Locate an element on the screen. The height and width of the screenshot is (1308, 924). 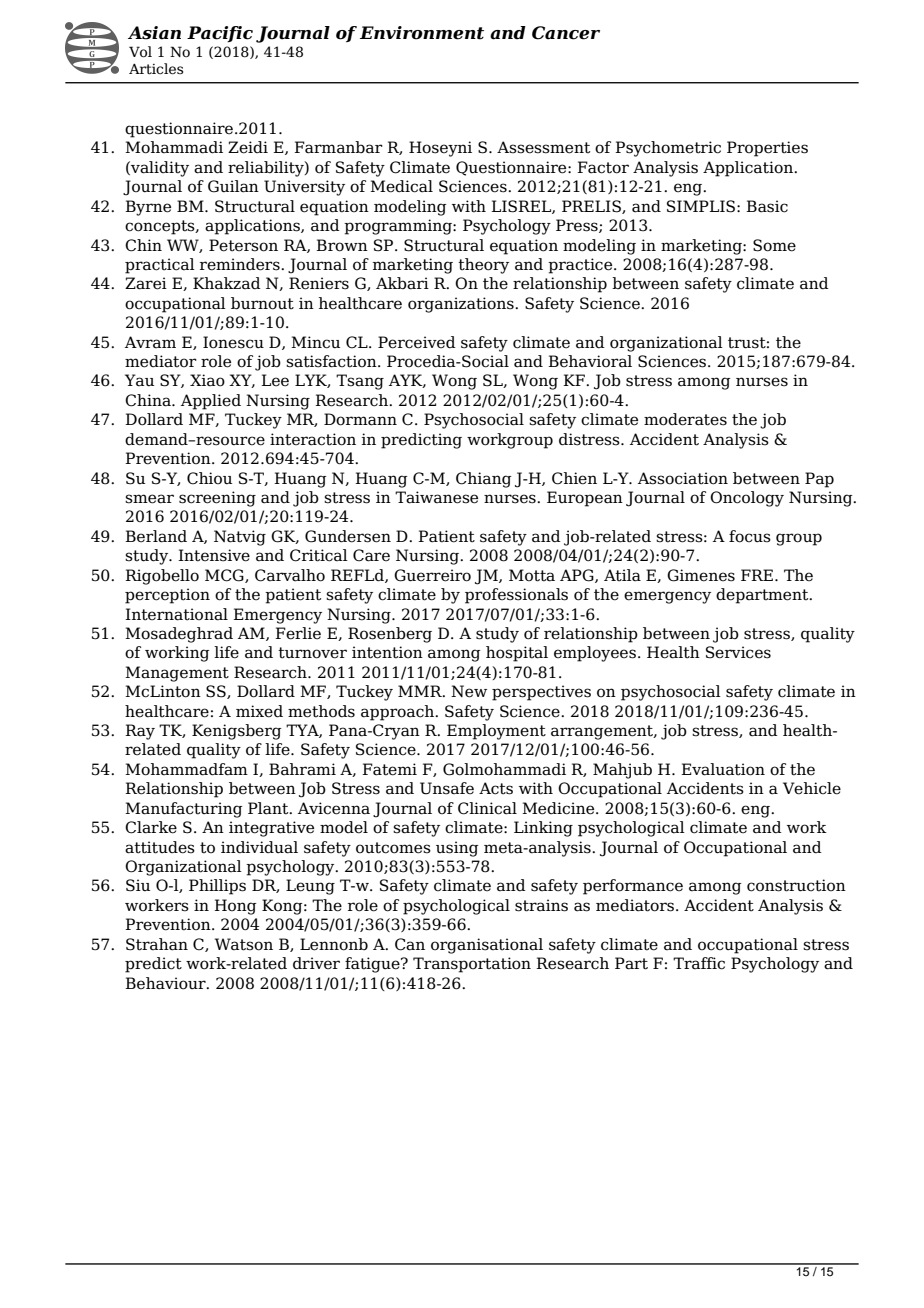
Management is located at coordinates (177, 674).
